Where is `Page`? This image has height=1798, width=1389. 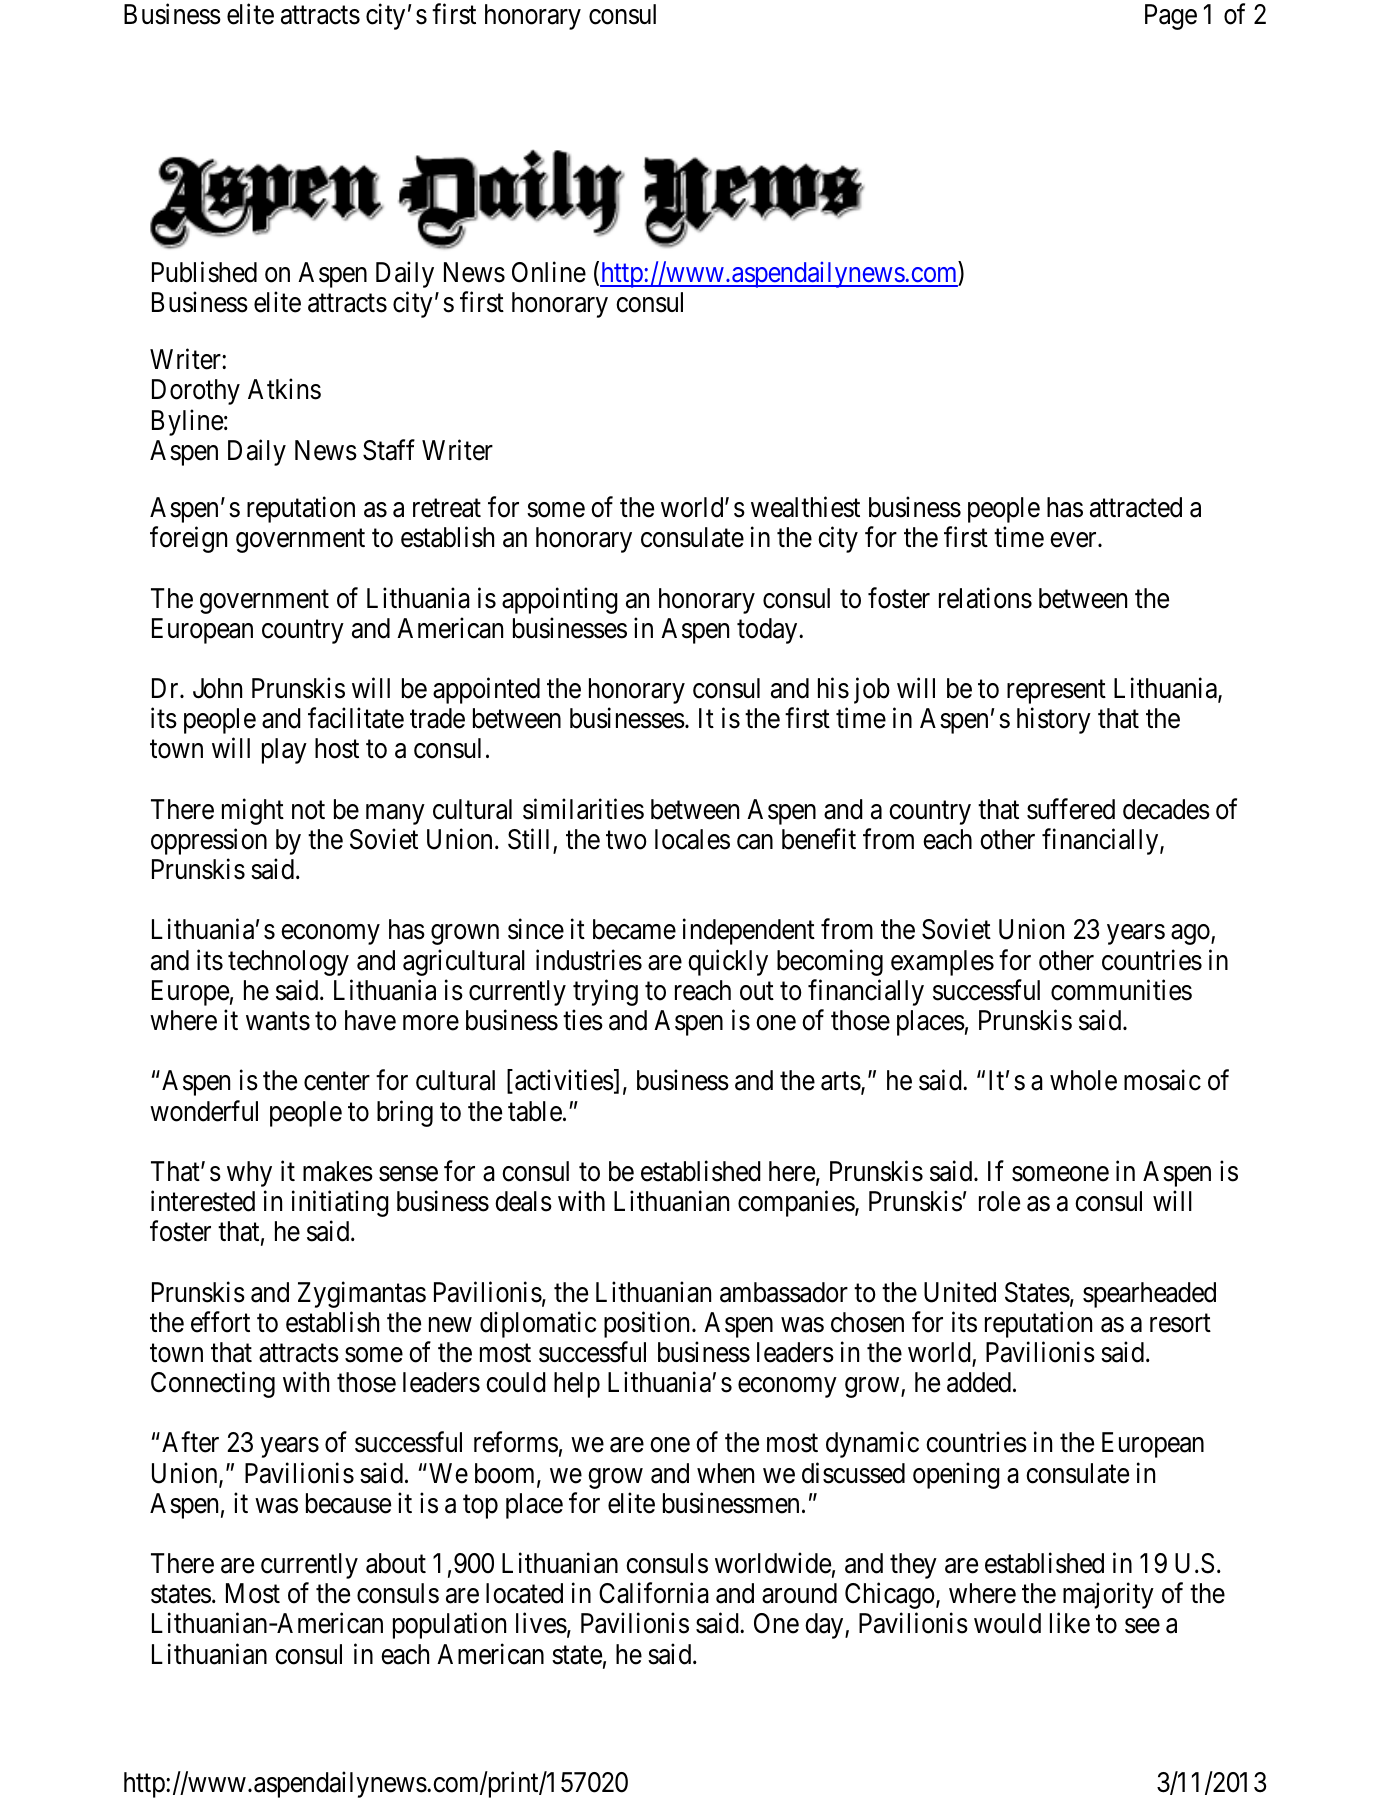
Page is located at coordinates (1171, 17).
